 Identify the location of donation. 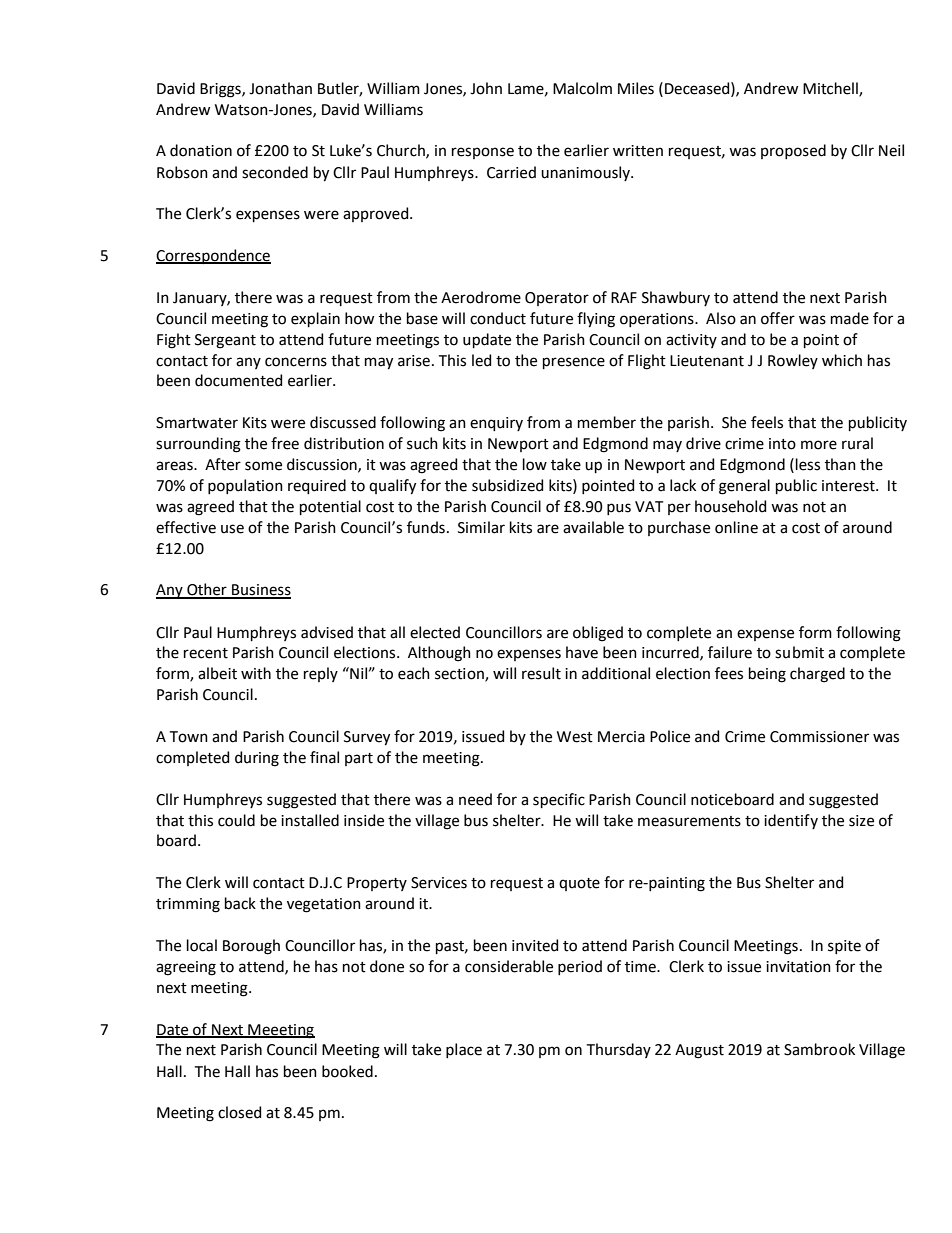
(201, 150).
